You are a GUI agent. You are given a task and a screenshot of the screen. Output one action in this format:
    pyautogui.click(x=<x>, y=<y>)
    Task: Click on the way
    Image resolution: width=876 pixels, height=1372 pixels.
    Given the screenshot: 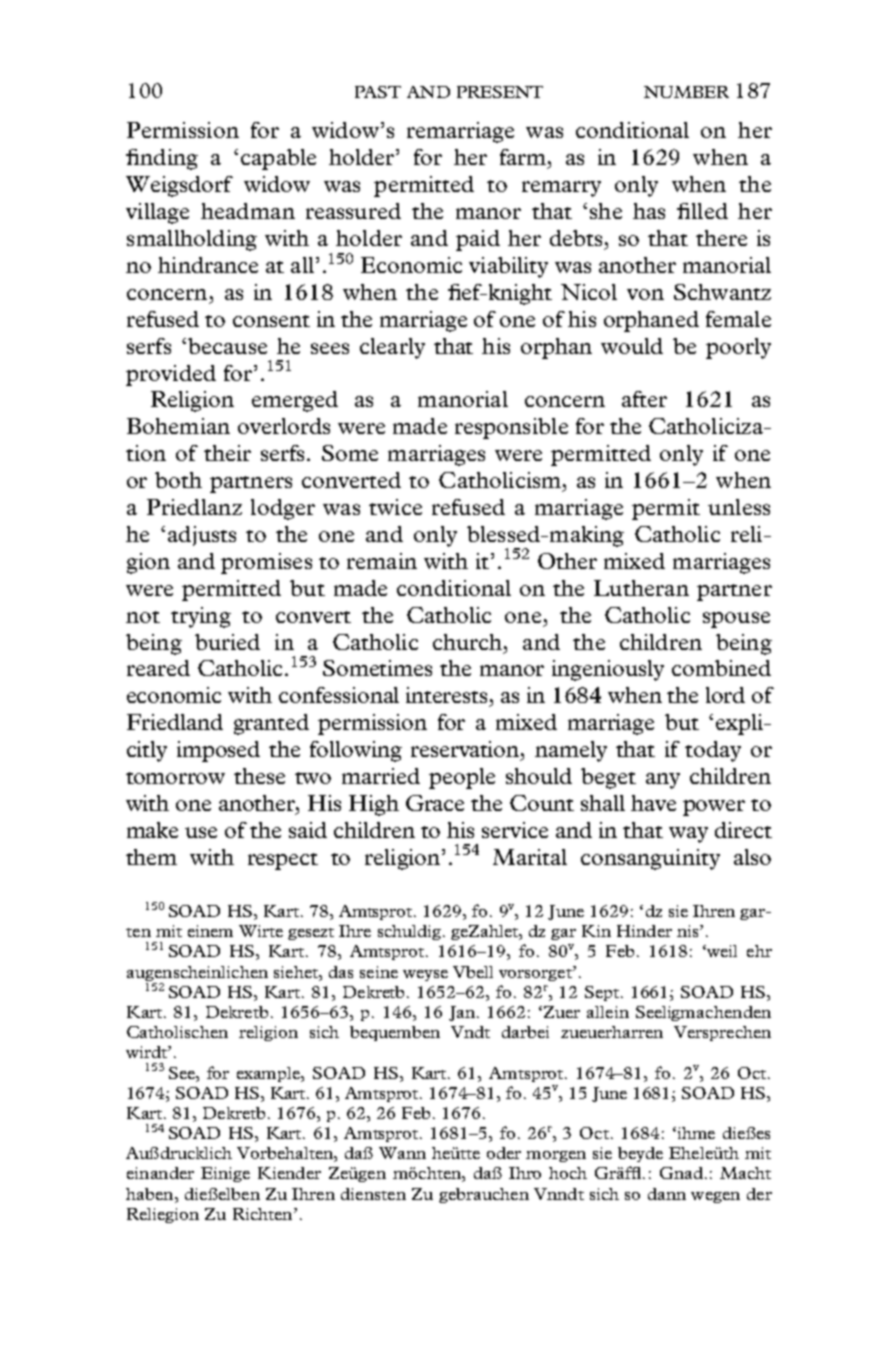 What is the action you would take?
    pyautogui.click(x=688, y=835)
